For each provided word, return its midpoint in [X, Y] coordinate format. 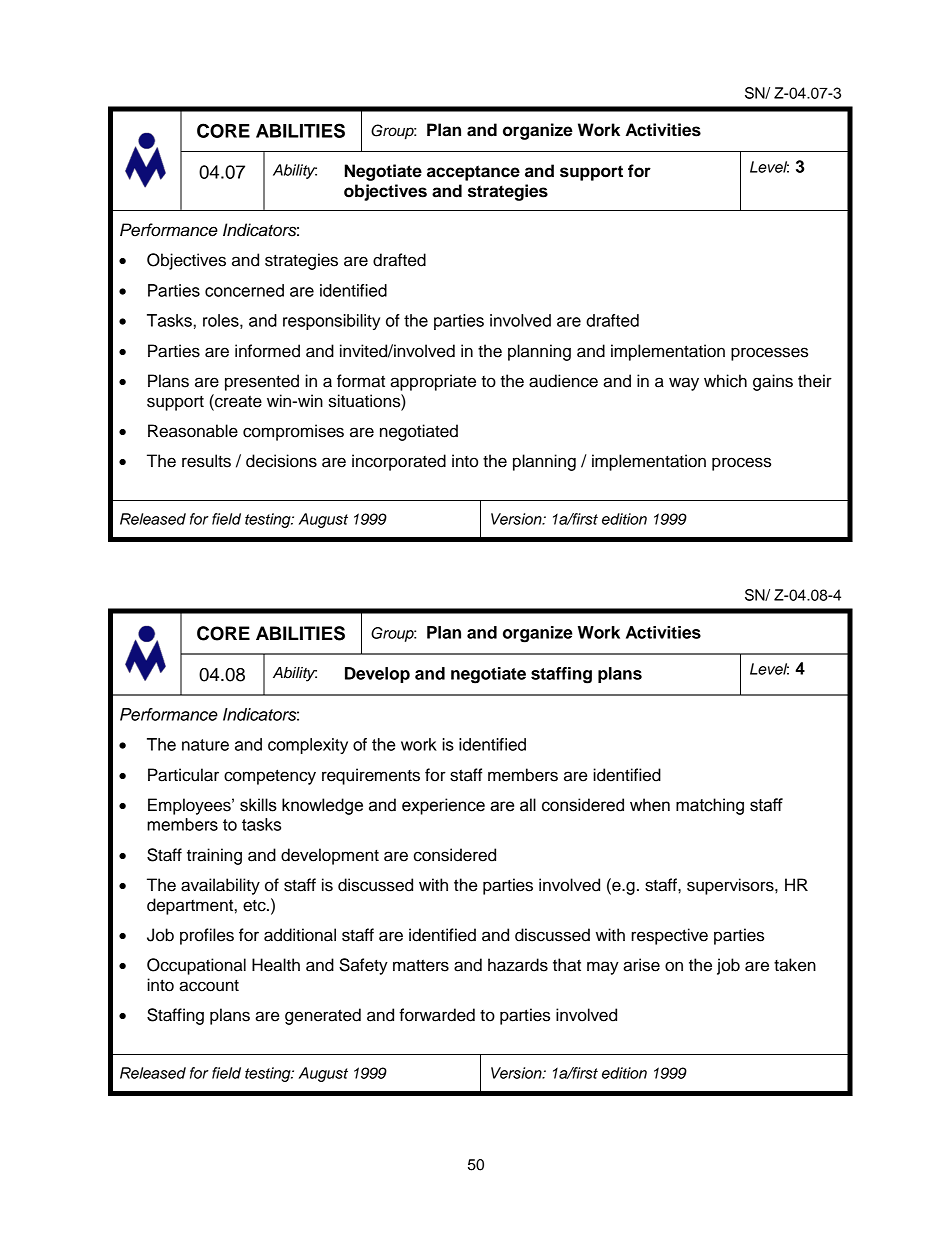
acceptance [473, 173]
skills [258, 805]
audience [563, 381]
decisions [281, 461]
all [528, 805]
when [650, 805]
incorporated [399, 462]
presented [262, 382]
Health [276, 965]
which [725, 381]
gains [773, 382]
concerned [244, 290]
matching [710, 806]
